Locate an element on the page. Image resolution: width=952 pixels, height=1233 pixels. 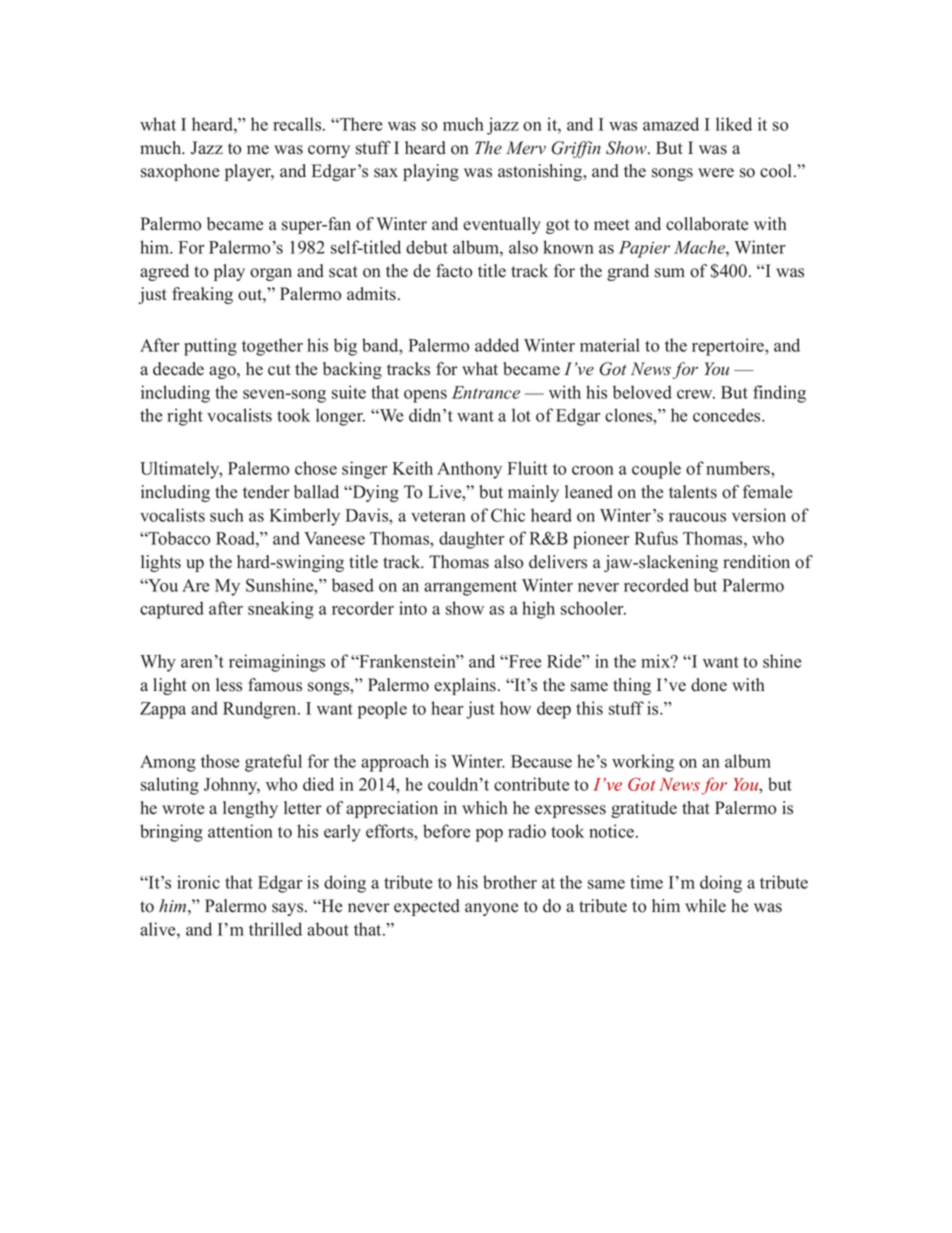
recalls is located at coordinates (298, 124).
